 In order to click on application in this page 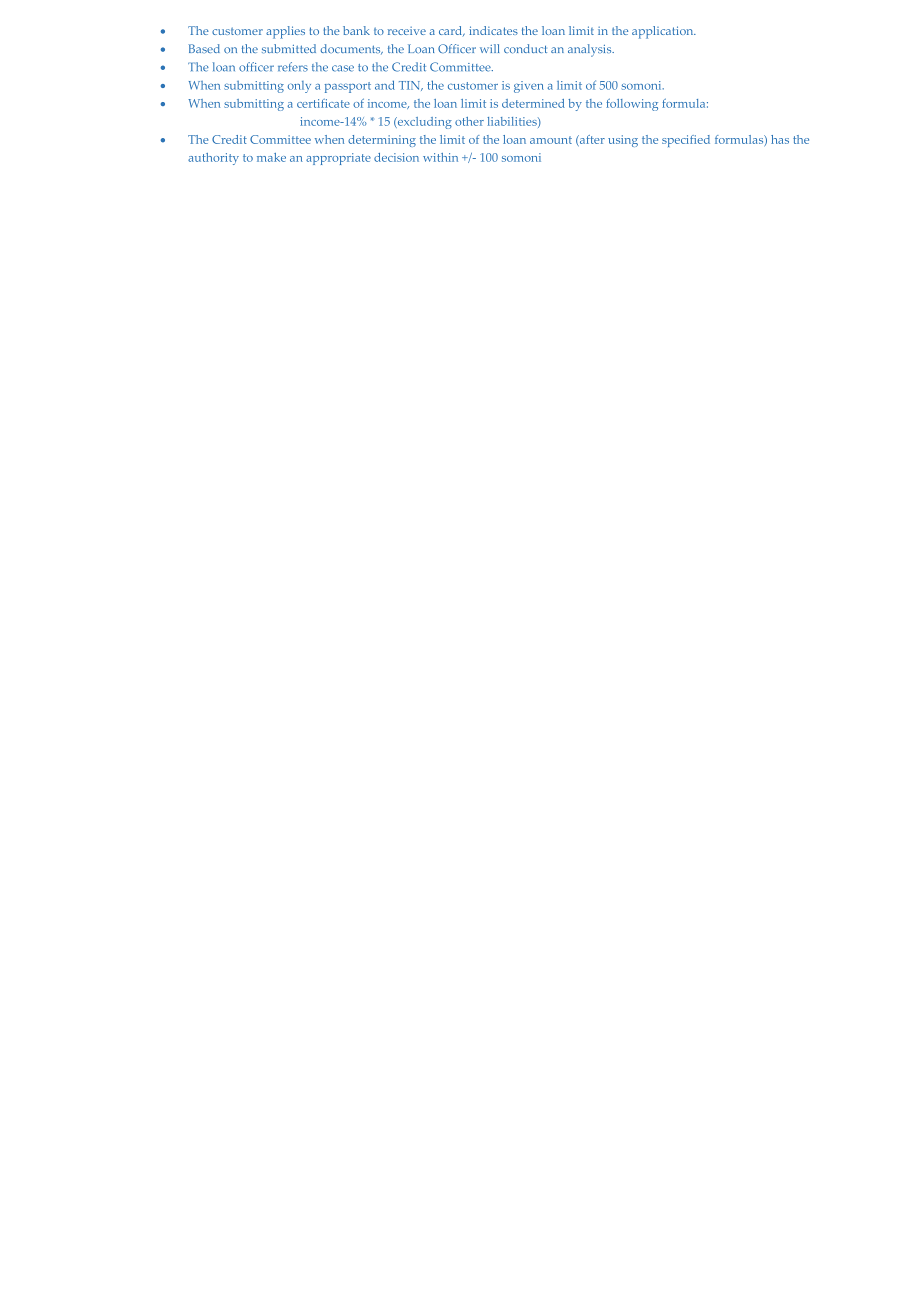, I will do `click(664, 32)`.
